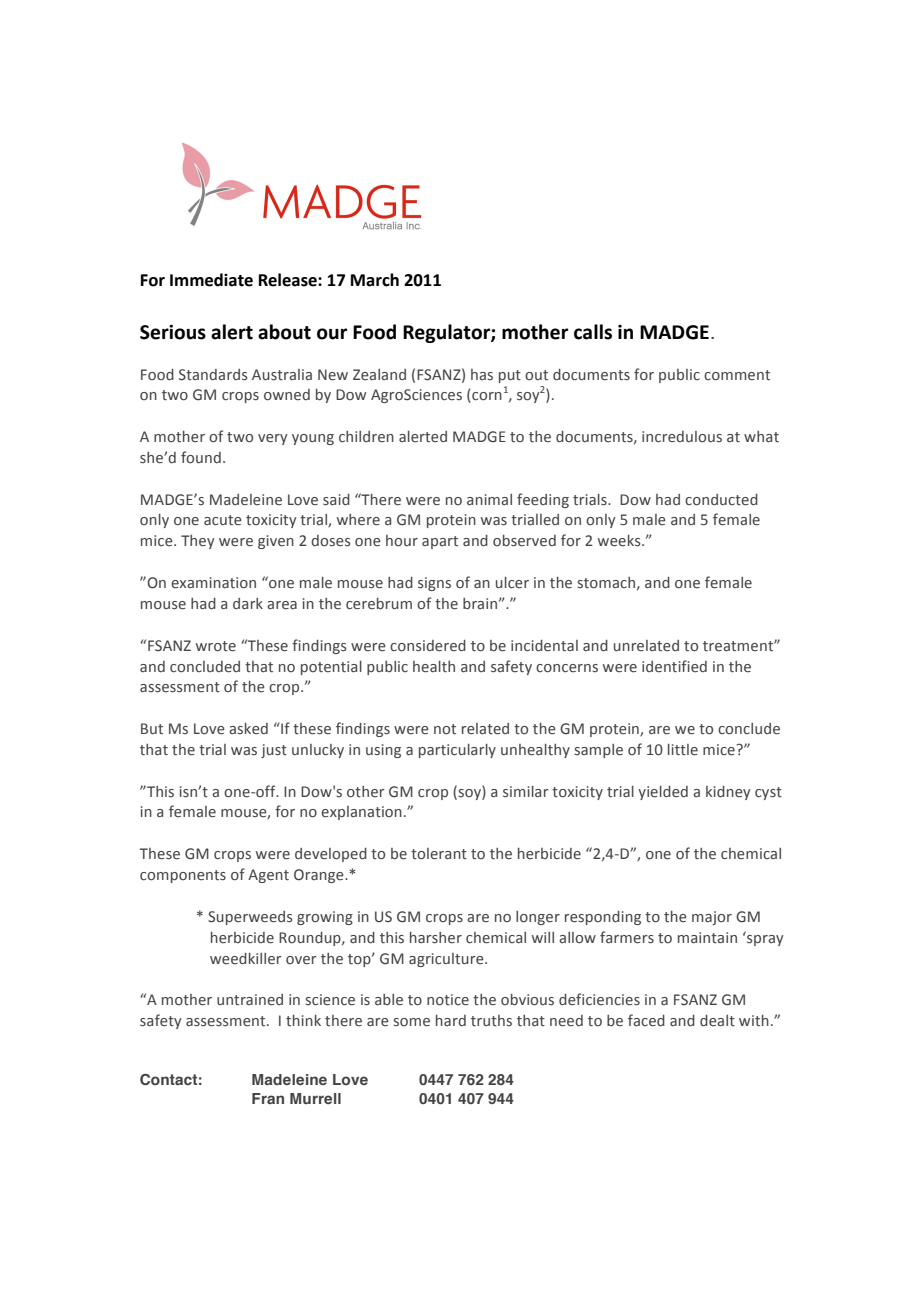 The width and height of the document is (924, 1308). Describe the element at coordinates (248, 729) in the document. I see `asked` at that location.
